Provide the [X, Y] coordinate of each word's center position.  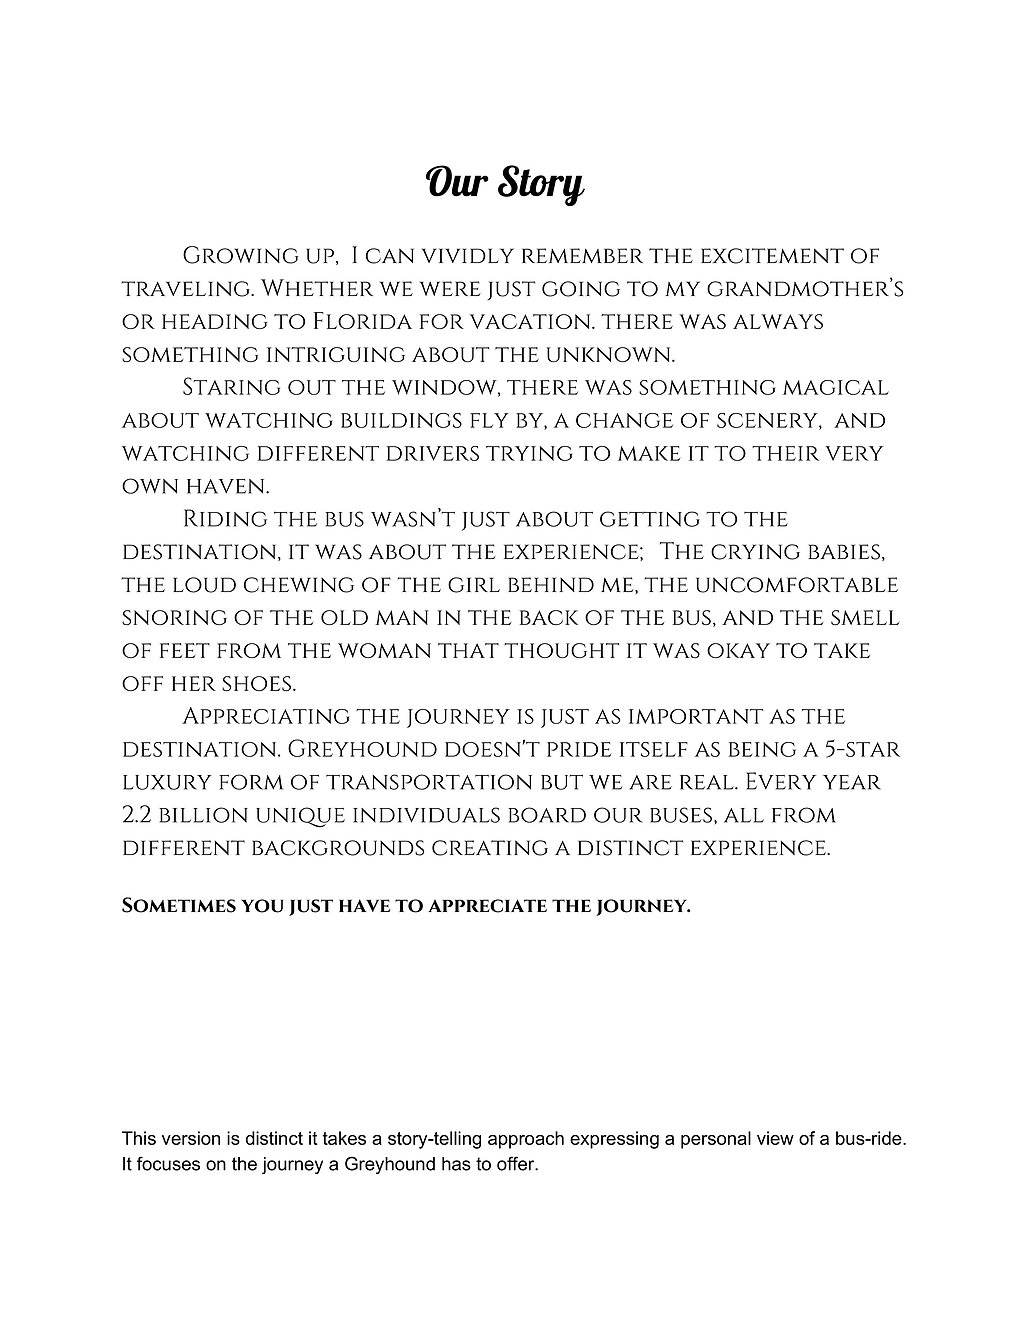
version [191, 1138]
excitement [772, 256]
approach [526, 1140]
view [775, 1138]
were [450, 288]
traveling [187, 289]
